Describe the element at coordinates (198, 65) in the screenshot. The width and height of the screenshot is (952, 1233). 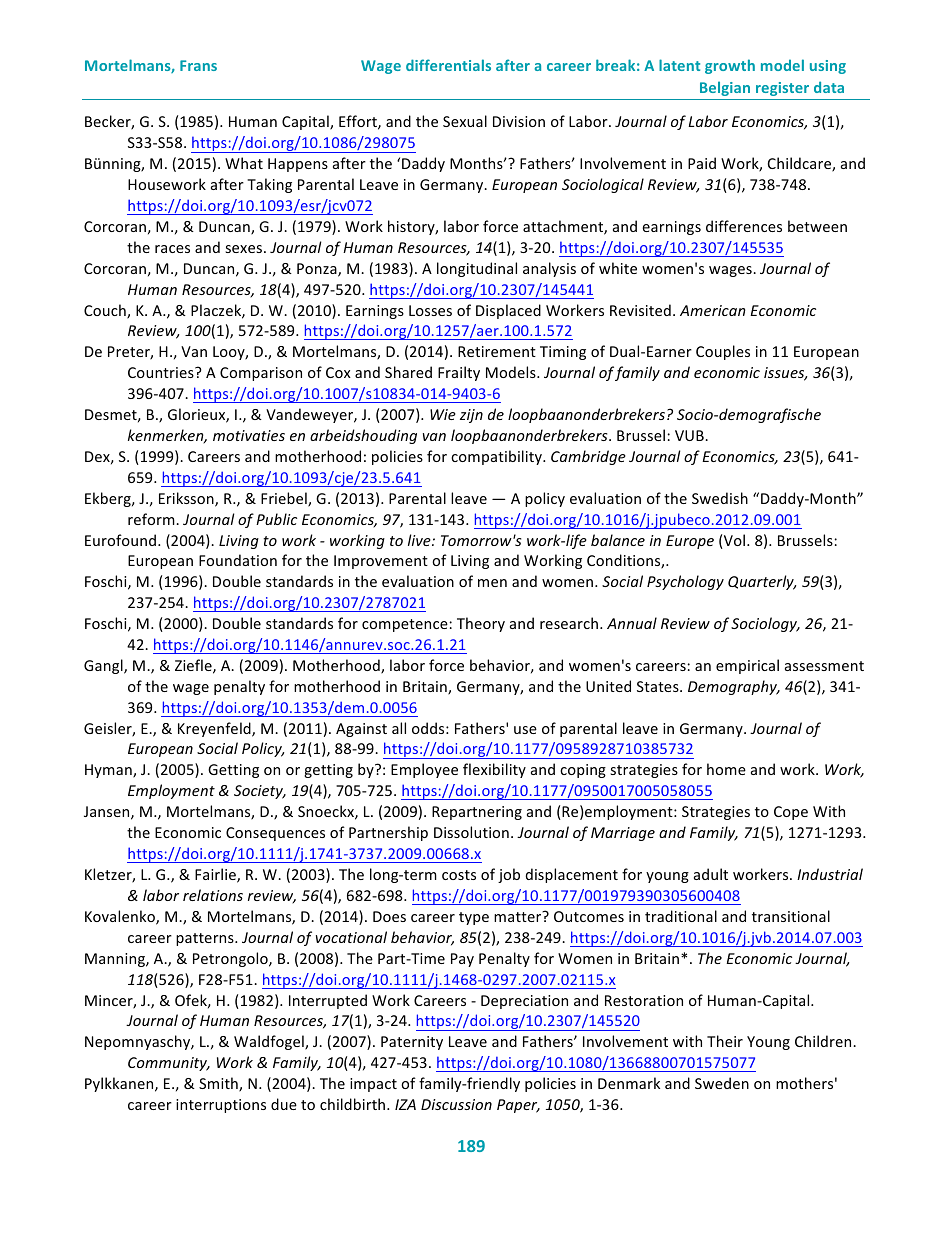
I see `Frans` at that location.
